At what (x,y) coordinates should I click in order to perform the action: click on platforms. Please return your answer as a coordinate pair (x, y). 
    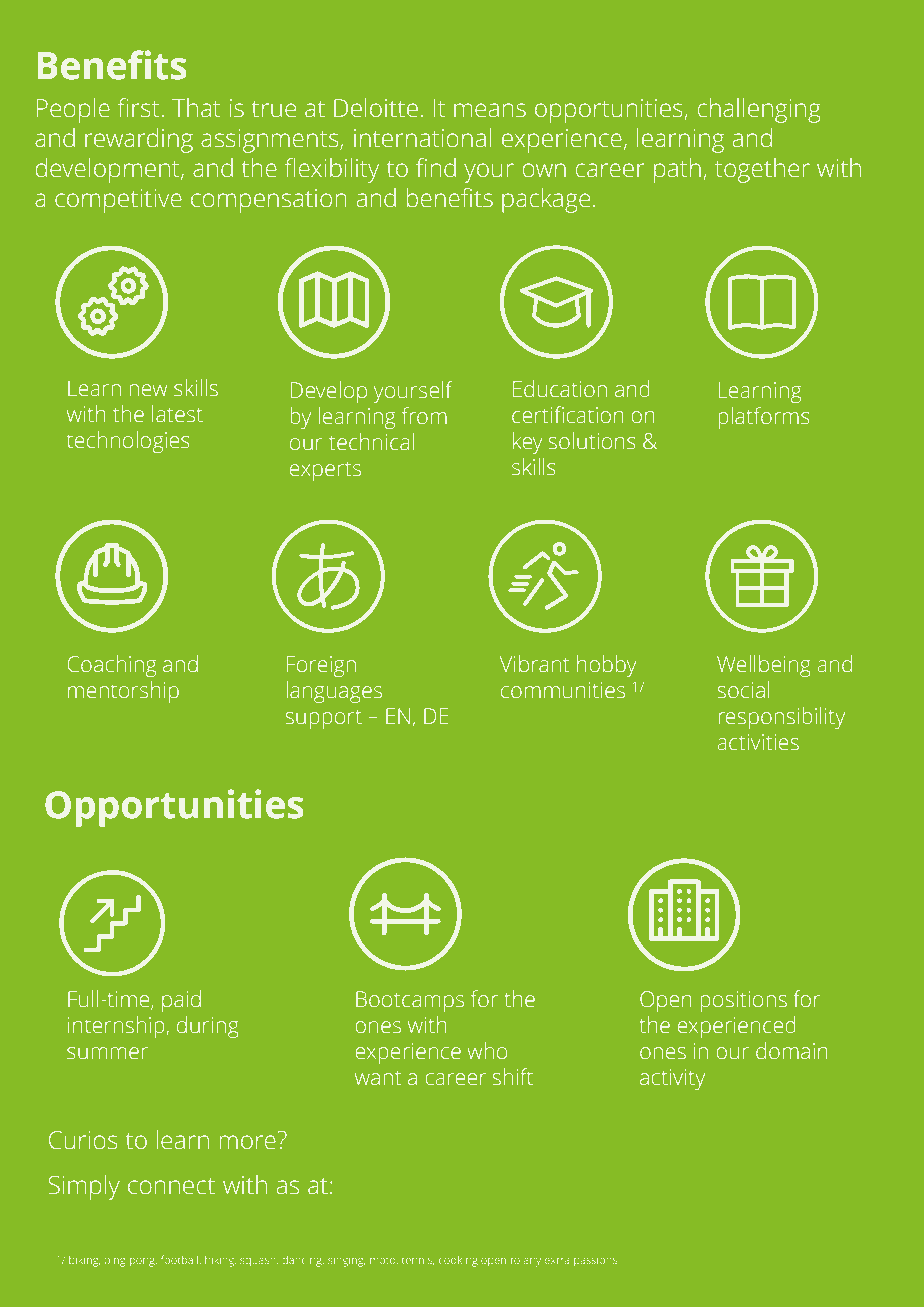
    Looking at the image, I should click on (764, 418).
